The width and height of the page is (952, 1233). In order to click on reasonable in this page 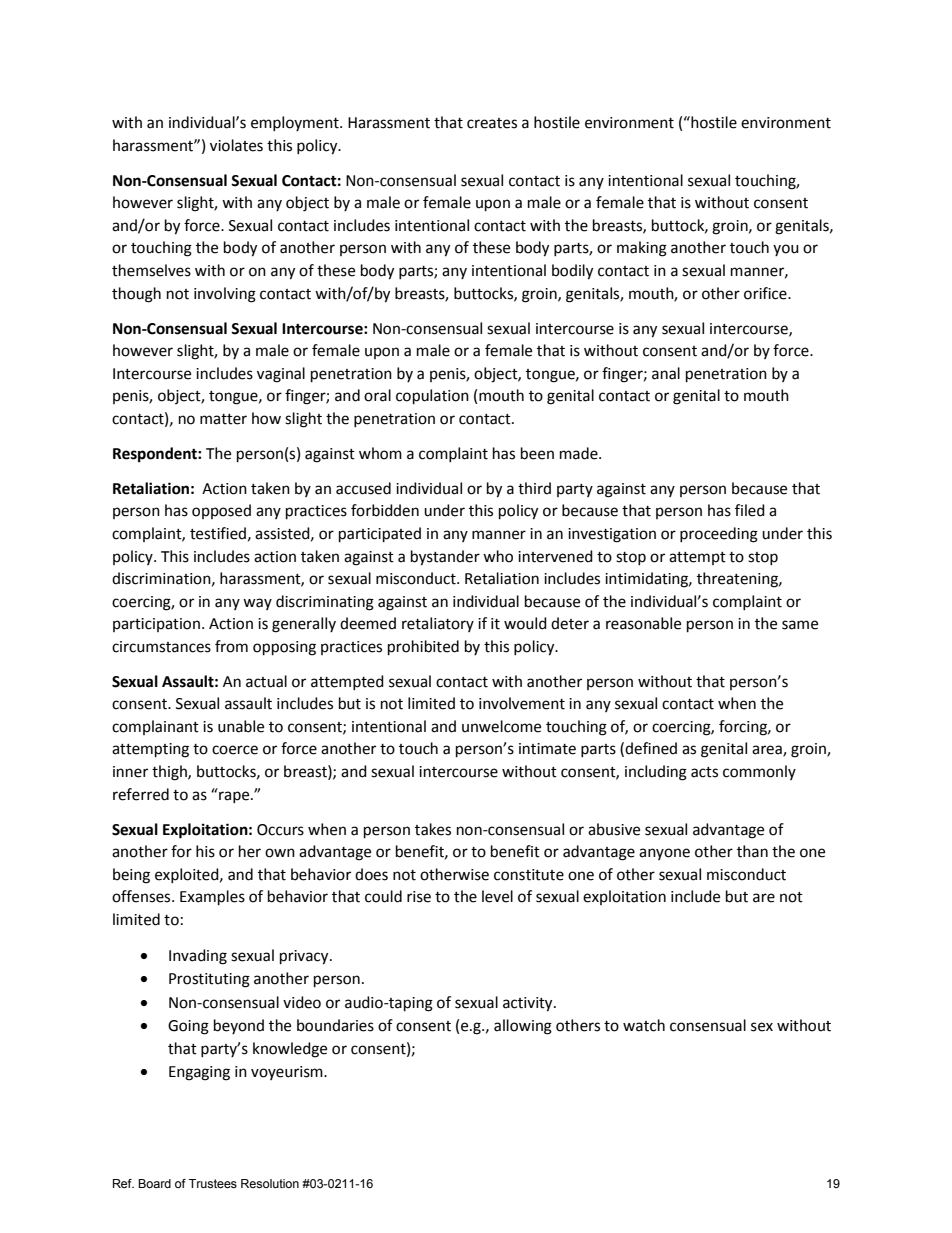, I will do `click(643, 623)`.
